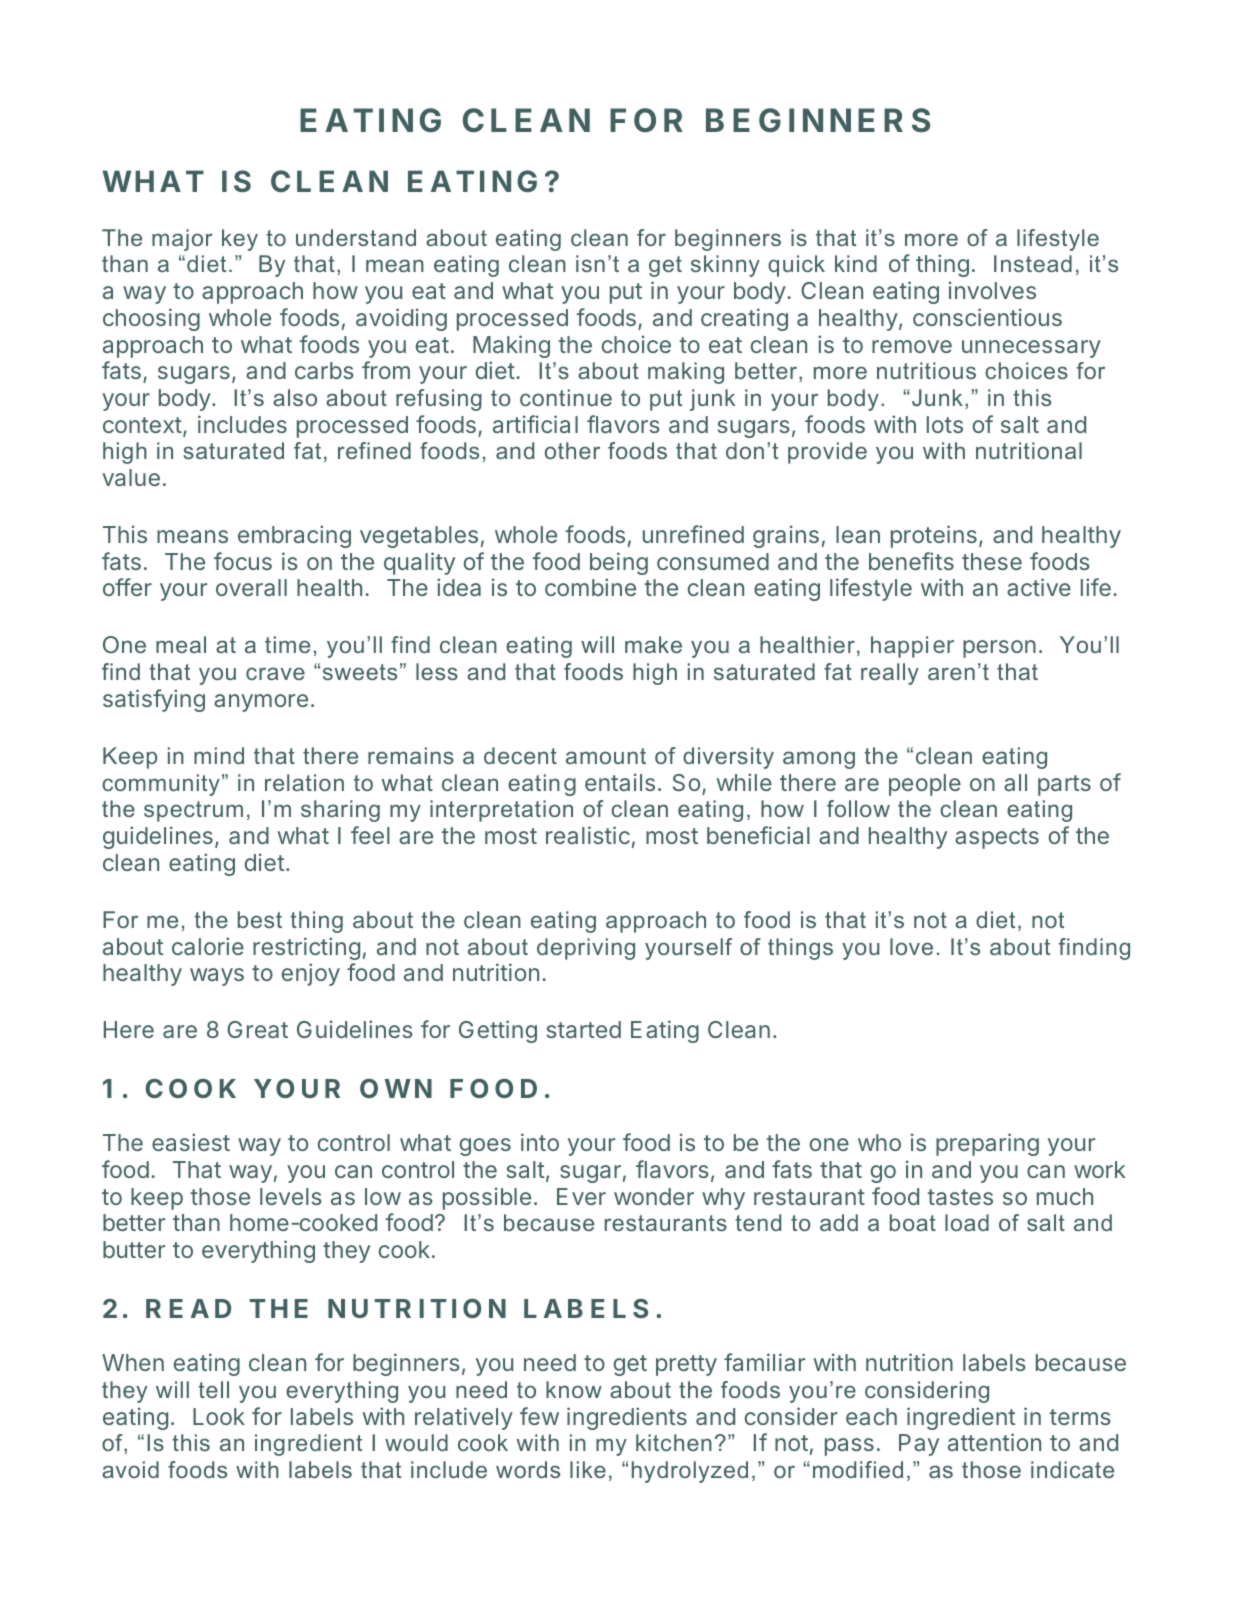  What do you see at coordinates (987, 1144) in the screenshot?
I see `preparing` at bounding box center [987, 1144].
